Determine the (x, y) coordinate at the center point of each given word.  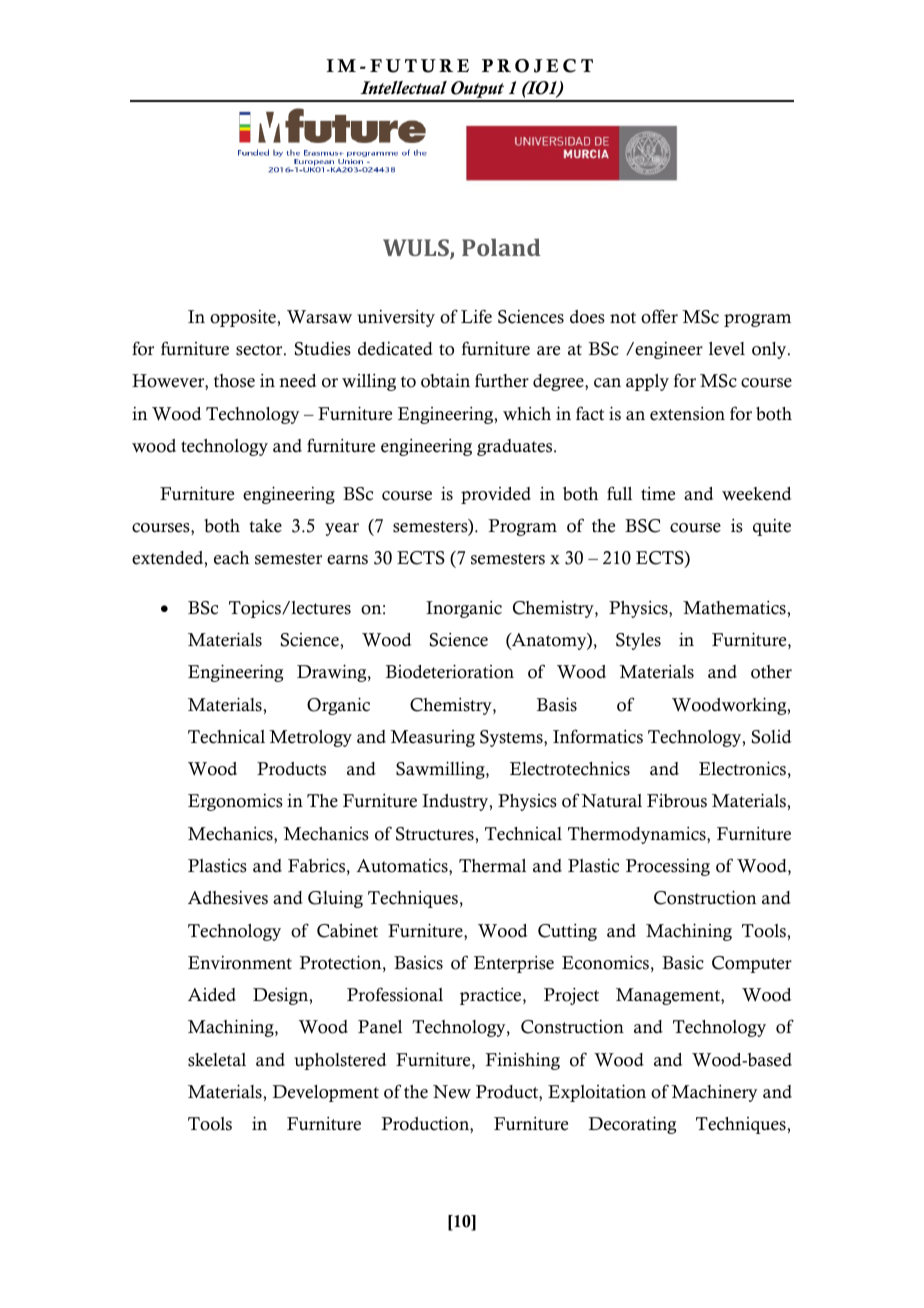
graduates (516, 447)
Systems (512, 738)
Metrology (310, 738)
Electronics (742, 768)
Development (326, 1093)
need (297, 381)
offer (659, 316)
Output (478, 91)
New (452, 1092)
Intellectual (403, 88)
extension (687, 413)
